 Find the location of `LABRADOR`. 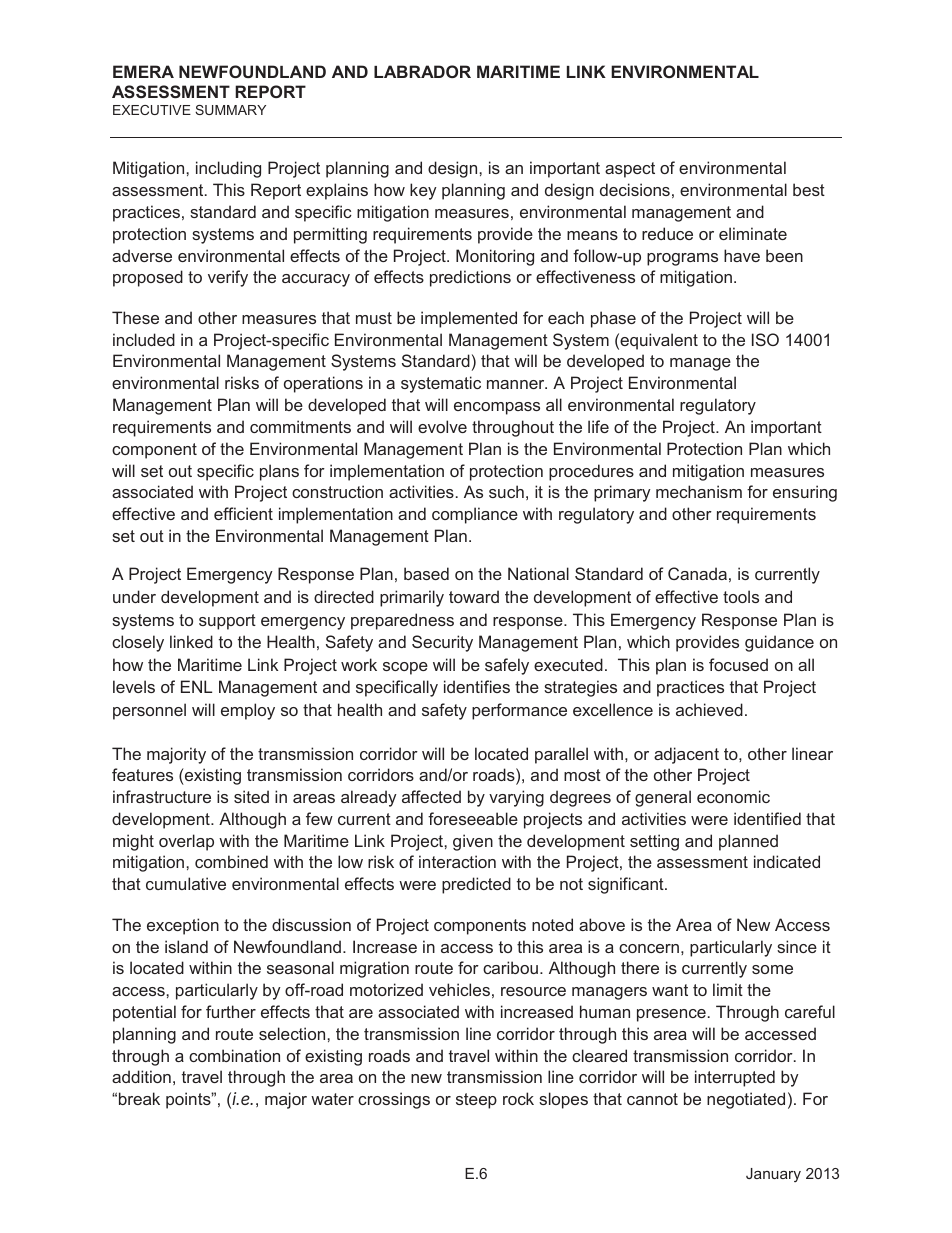

LABRADOR is located at coordinates (422, 71).
